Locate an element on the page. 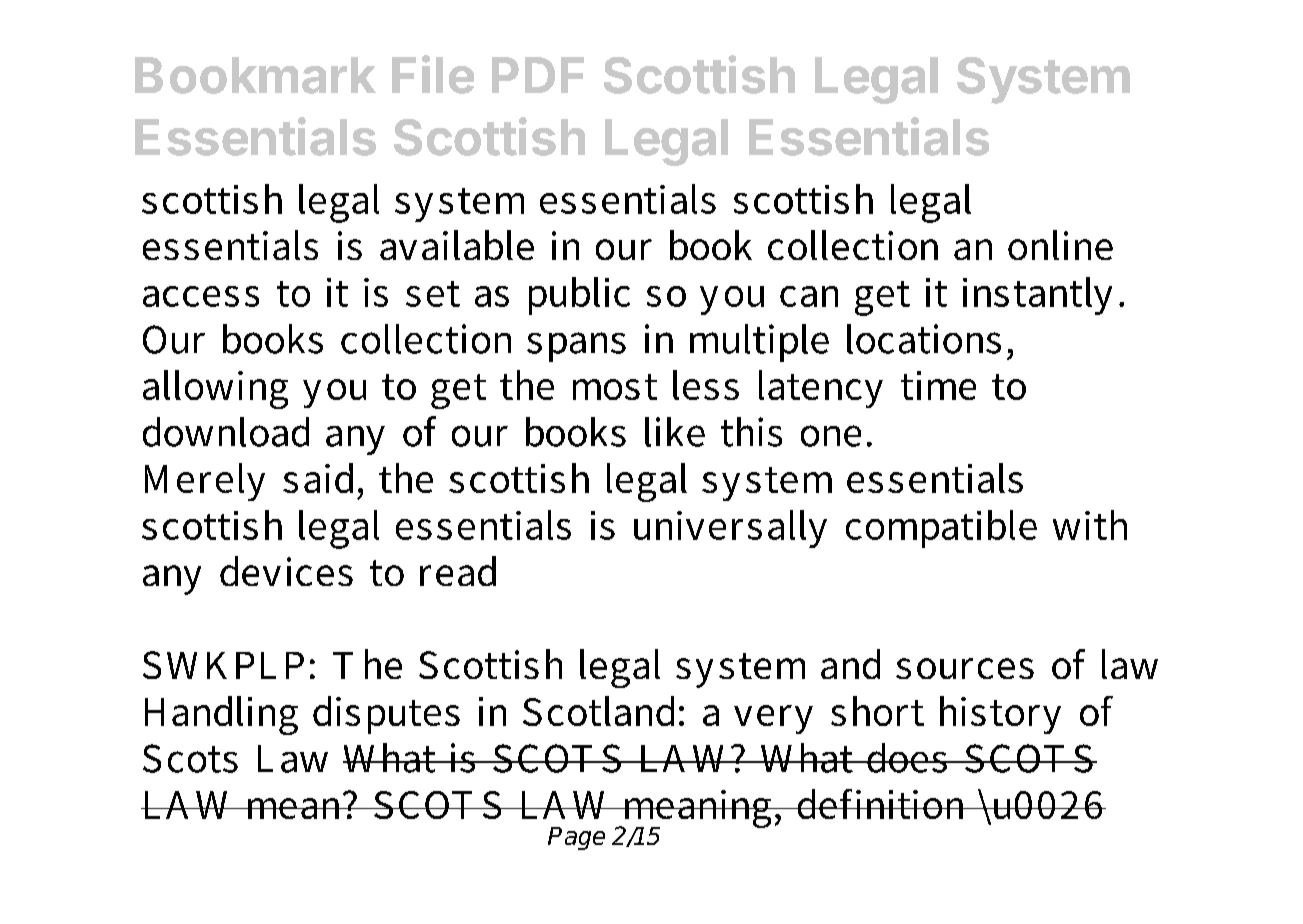 This page has width=1303, height=924. disputes is located at coordinates (386, 715).
